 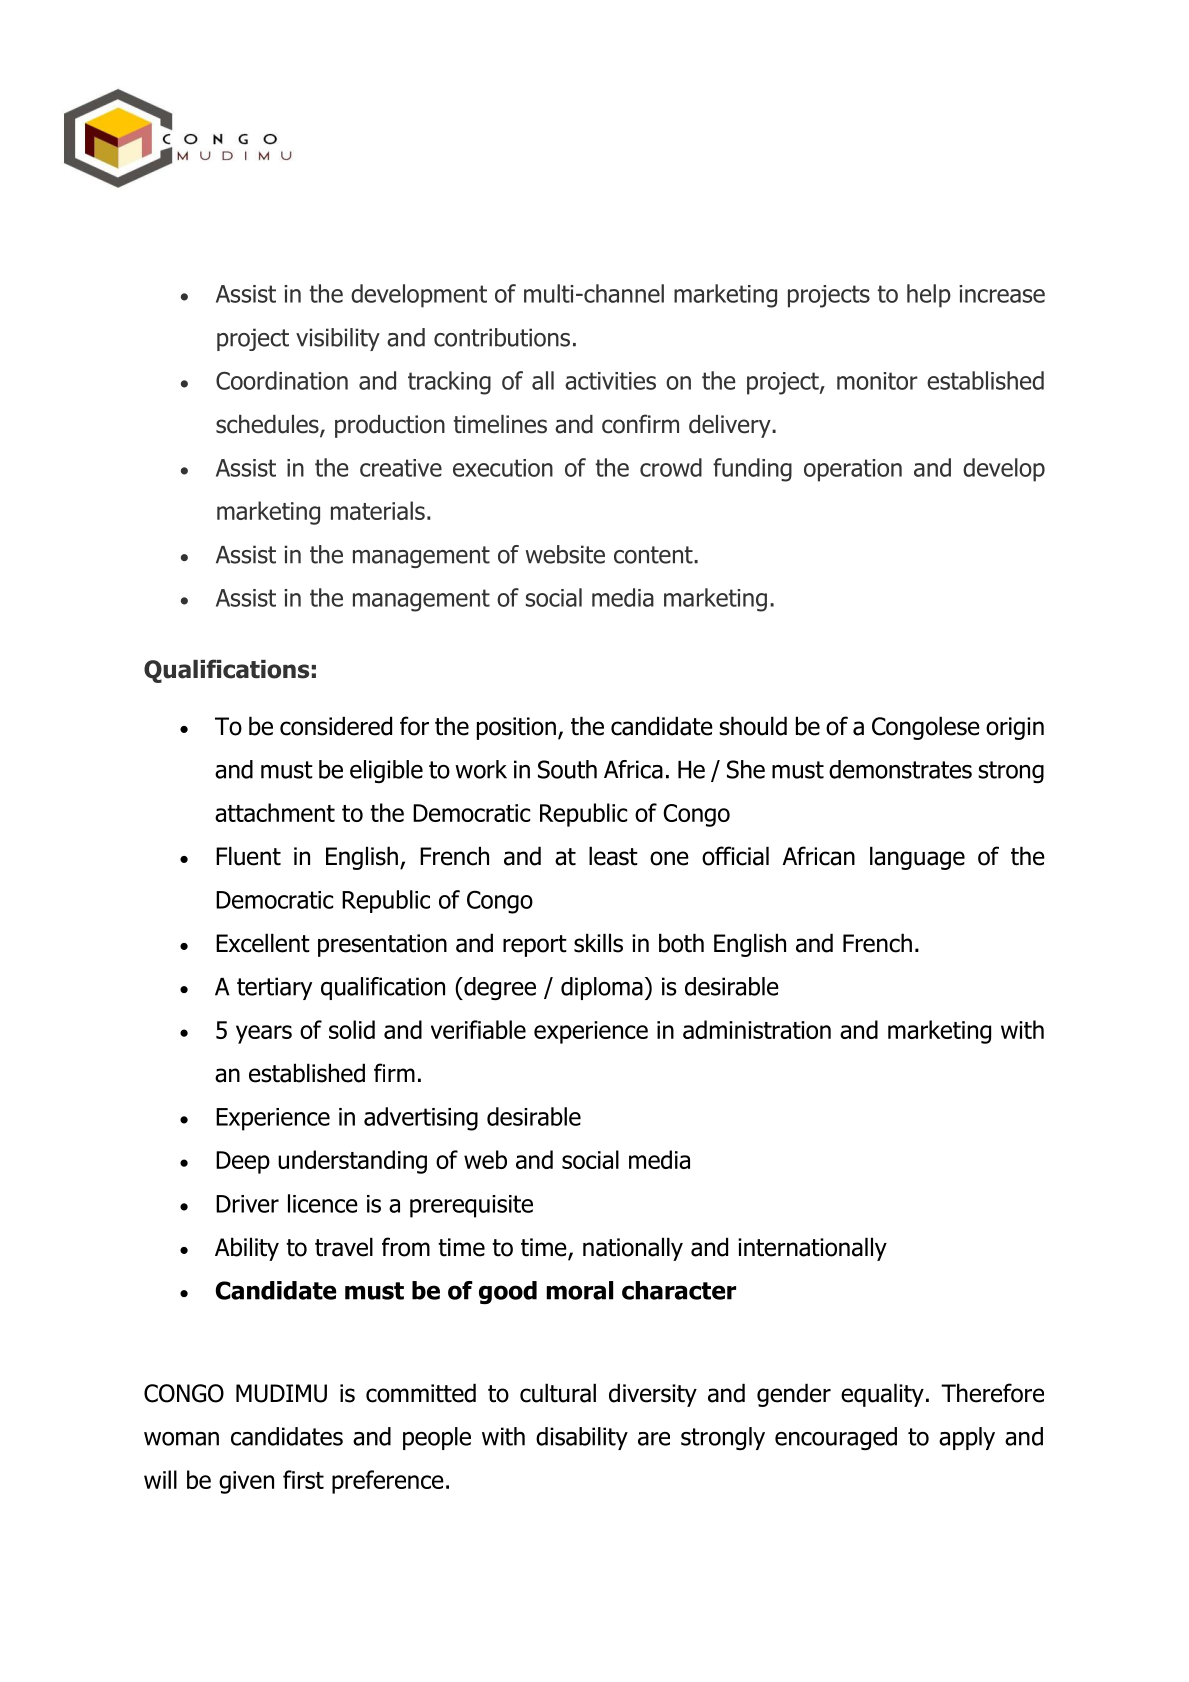 What do you see at coordinates (336, 726) in the image?
I see `considered` at bounding box center [336, 726].
